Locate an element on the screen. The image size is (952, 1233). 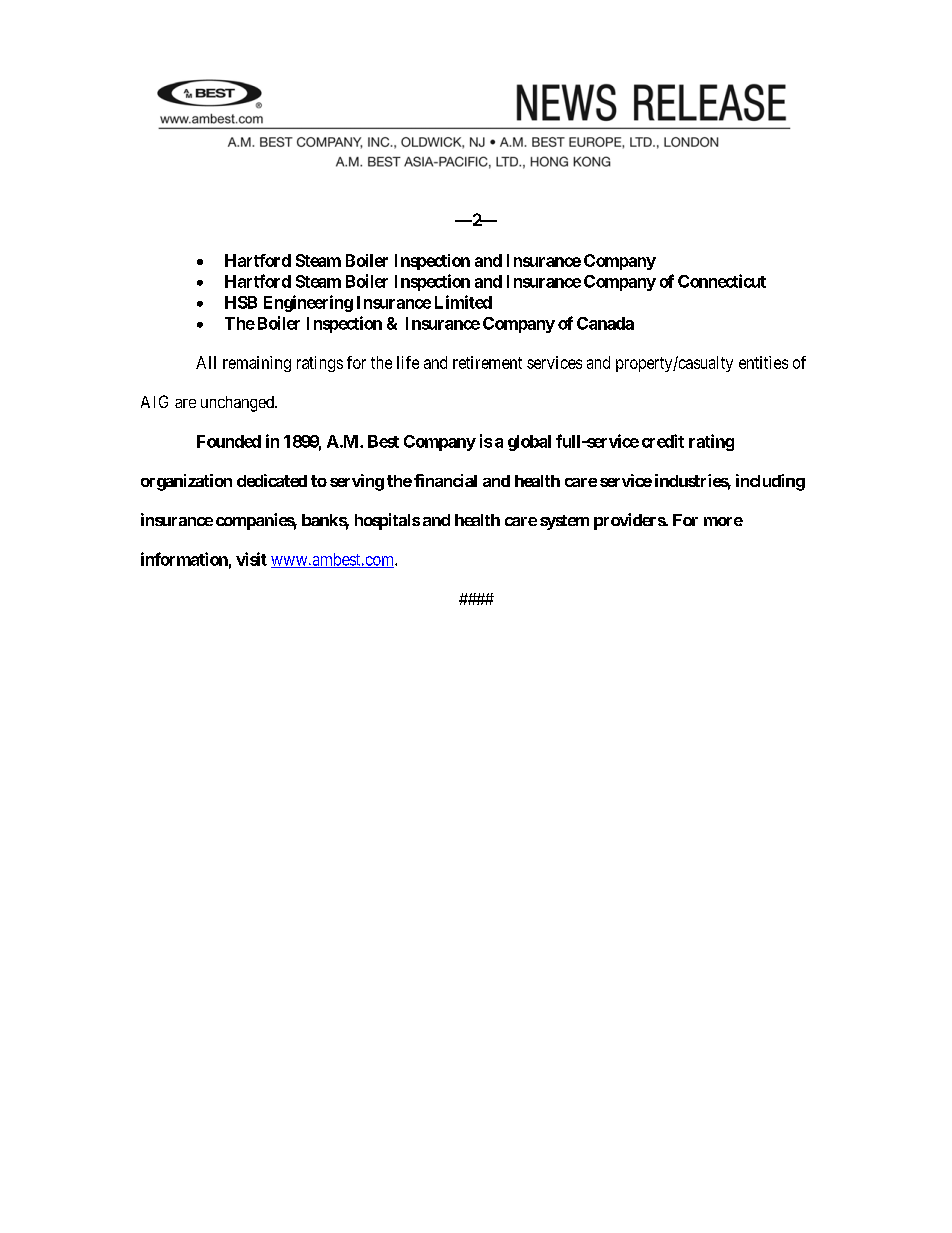
Limited is located at coordinates (463, 302).
